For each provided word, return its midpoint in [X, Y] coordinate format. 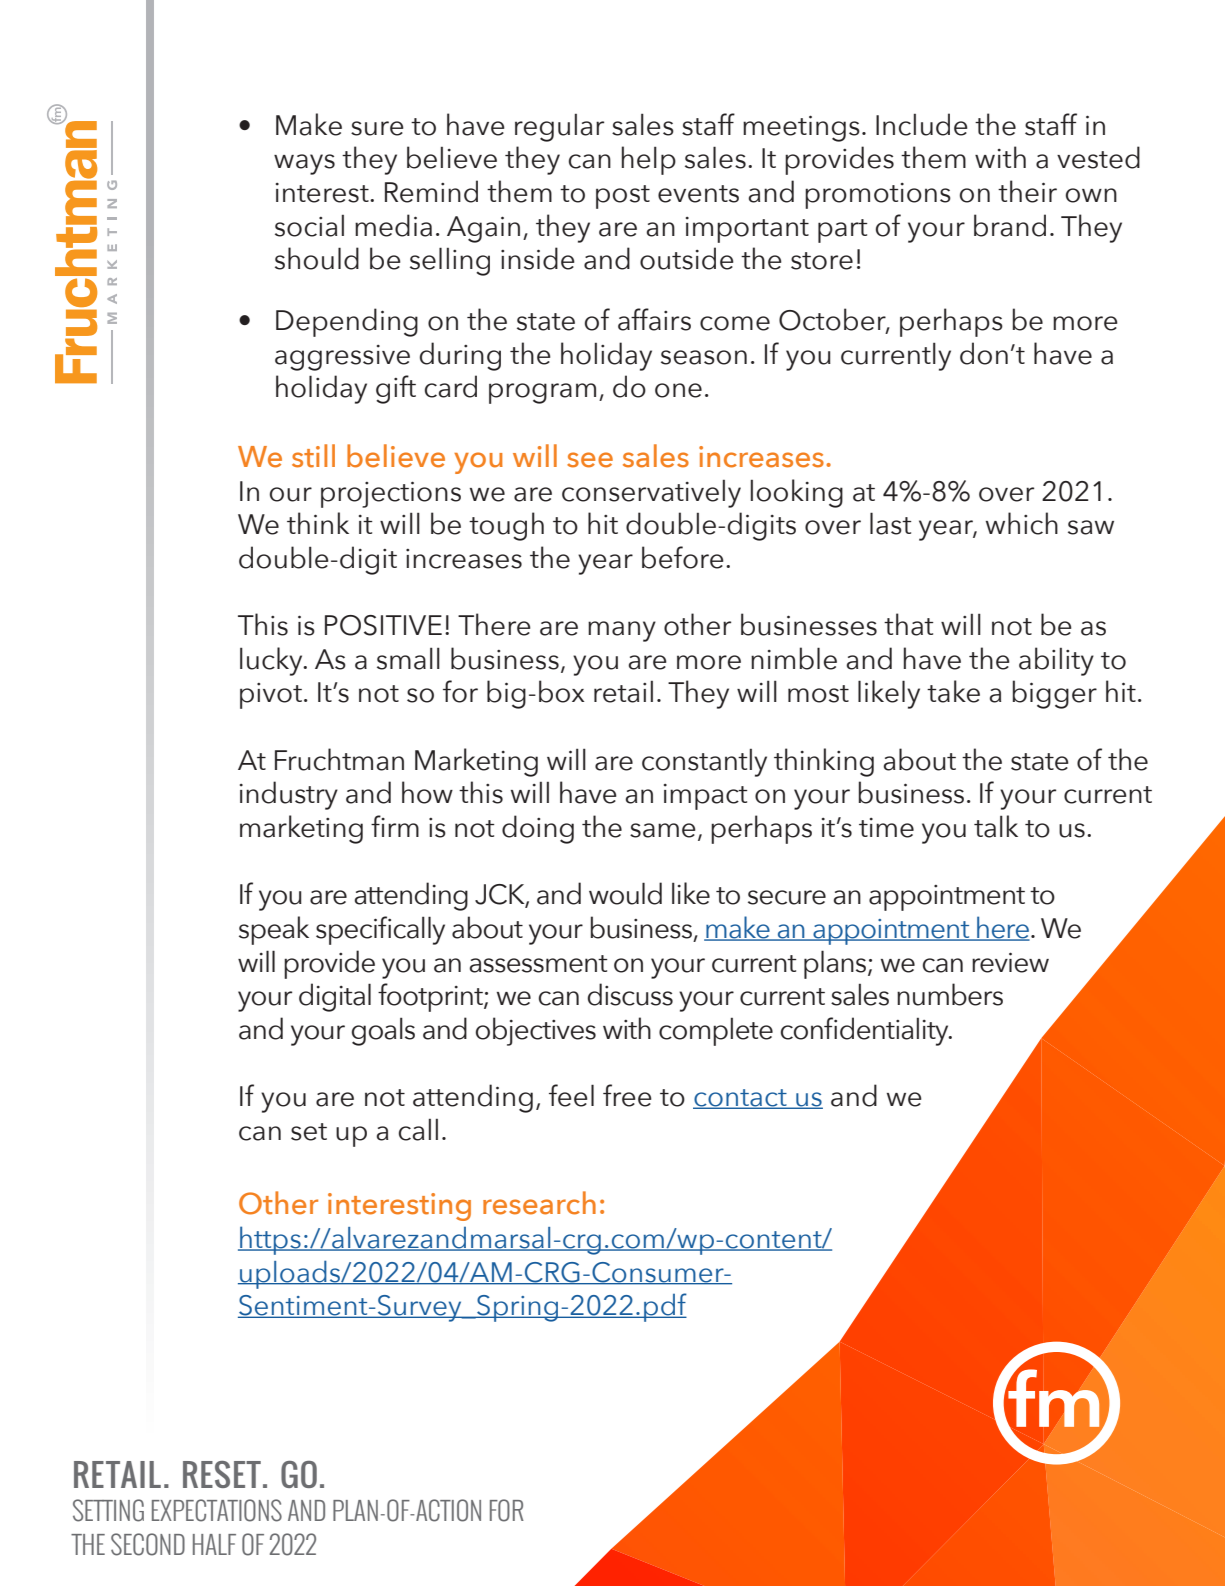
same [663, 830]
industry [289, 795]
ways [304, 164]
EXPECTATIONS [217, 1510]
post [623, 197]
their [1027, 191]
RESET [222, 1474]
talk [996, 826]
